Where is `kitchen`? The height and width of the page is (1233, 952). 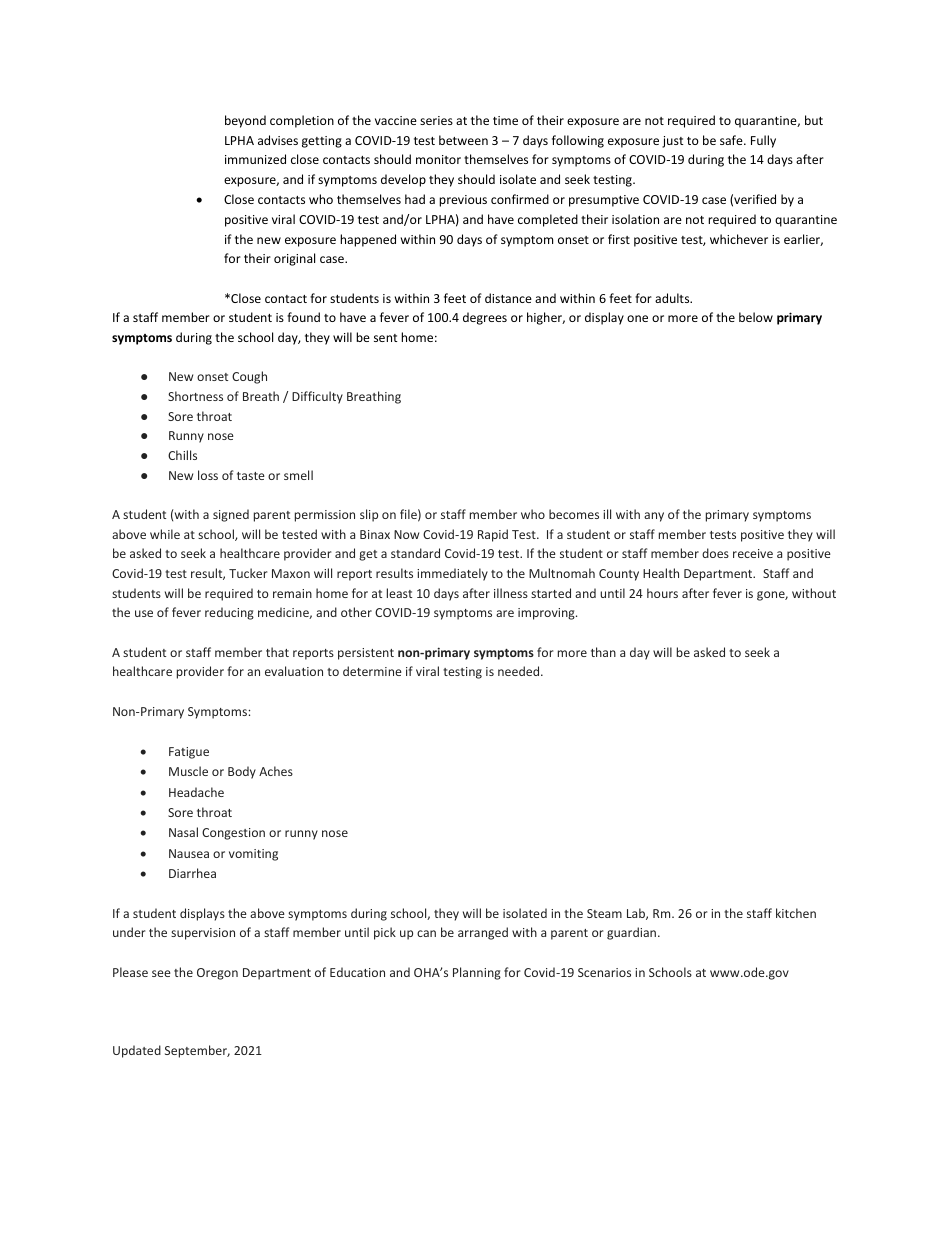 kitchen is located at coordinates (796, 913).
